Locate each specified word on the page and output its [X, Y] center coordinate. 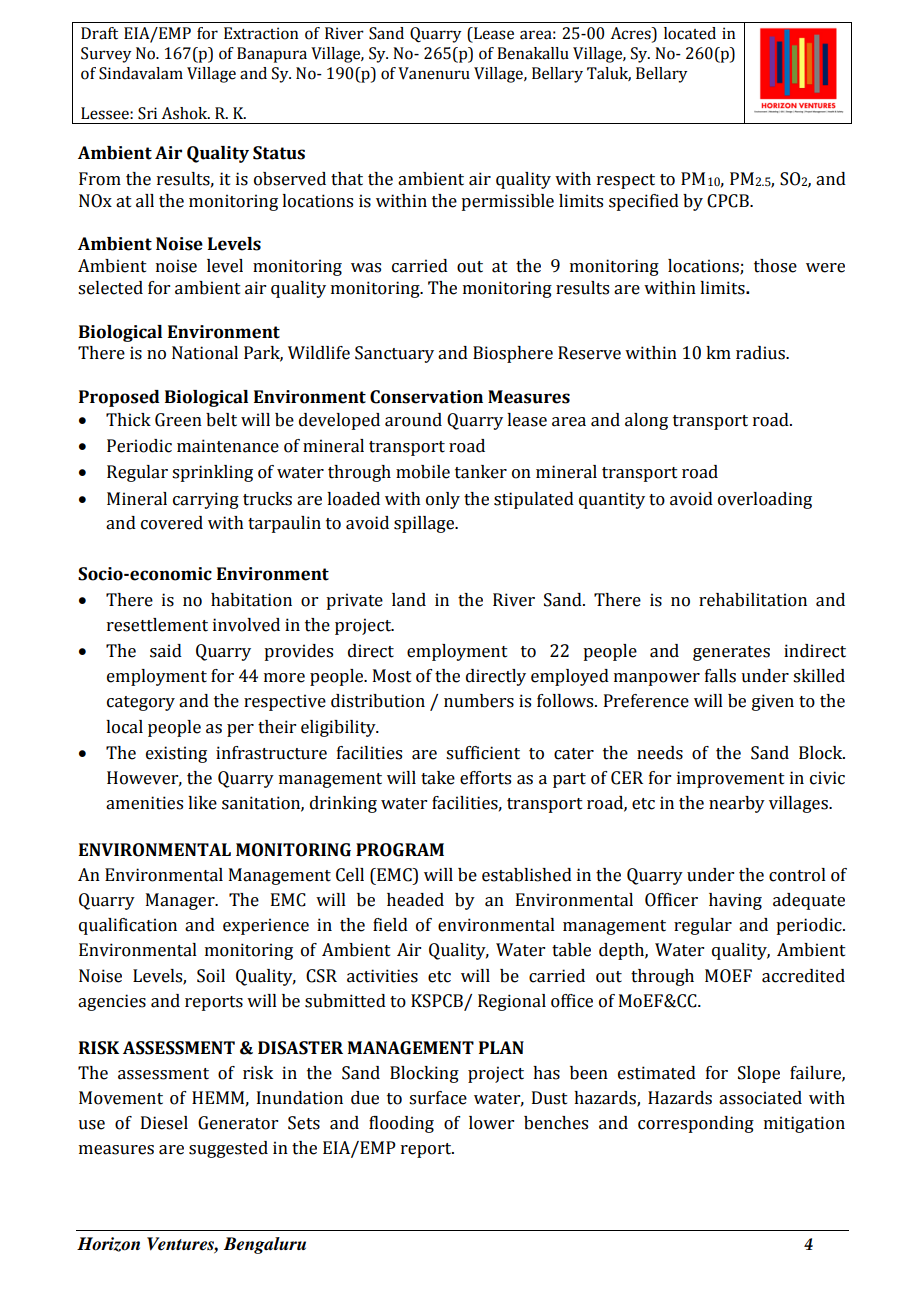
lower [491, 1123]
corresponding [696, 1124]
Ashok [186, 113]
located [690, 33]
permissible [507, 202]
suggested [228, 1149]
